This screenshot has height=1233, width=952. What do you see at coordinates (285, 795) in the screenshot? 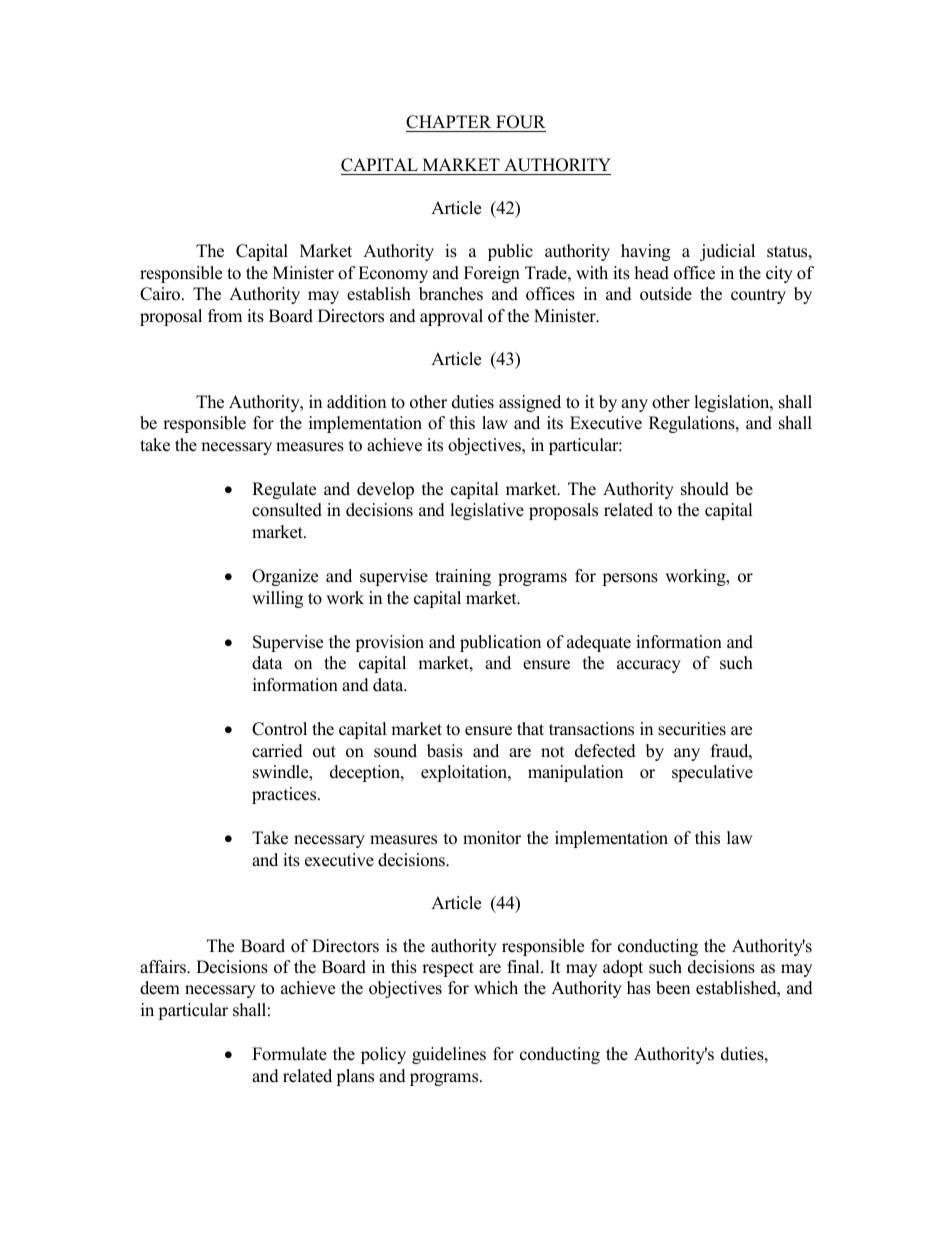
I see `practices` at bounding box center [285, 795].
